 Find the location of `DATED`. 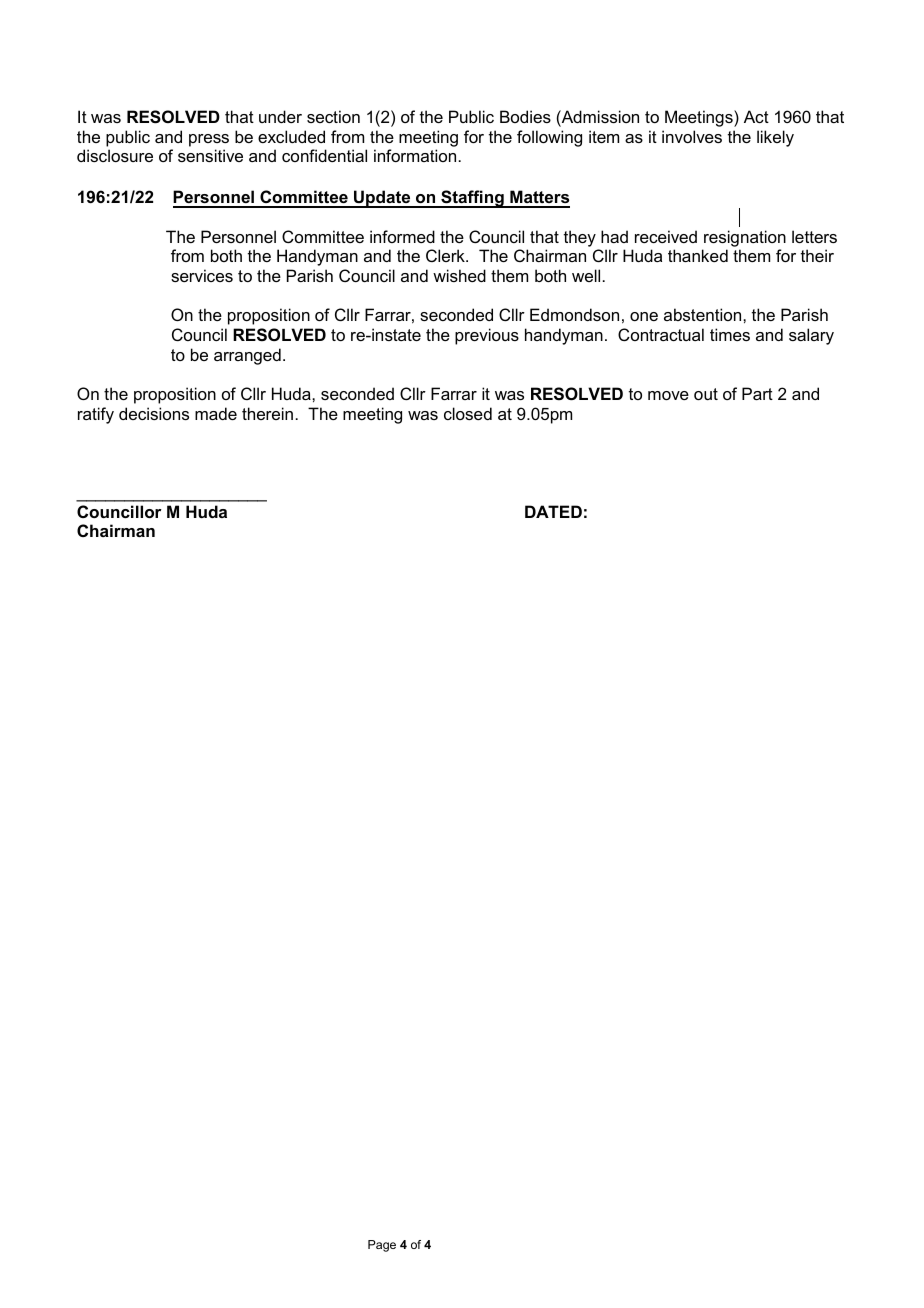

DATED is located at coordinates (553, 511).
